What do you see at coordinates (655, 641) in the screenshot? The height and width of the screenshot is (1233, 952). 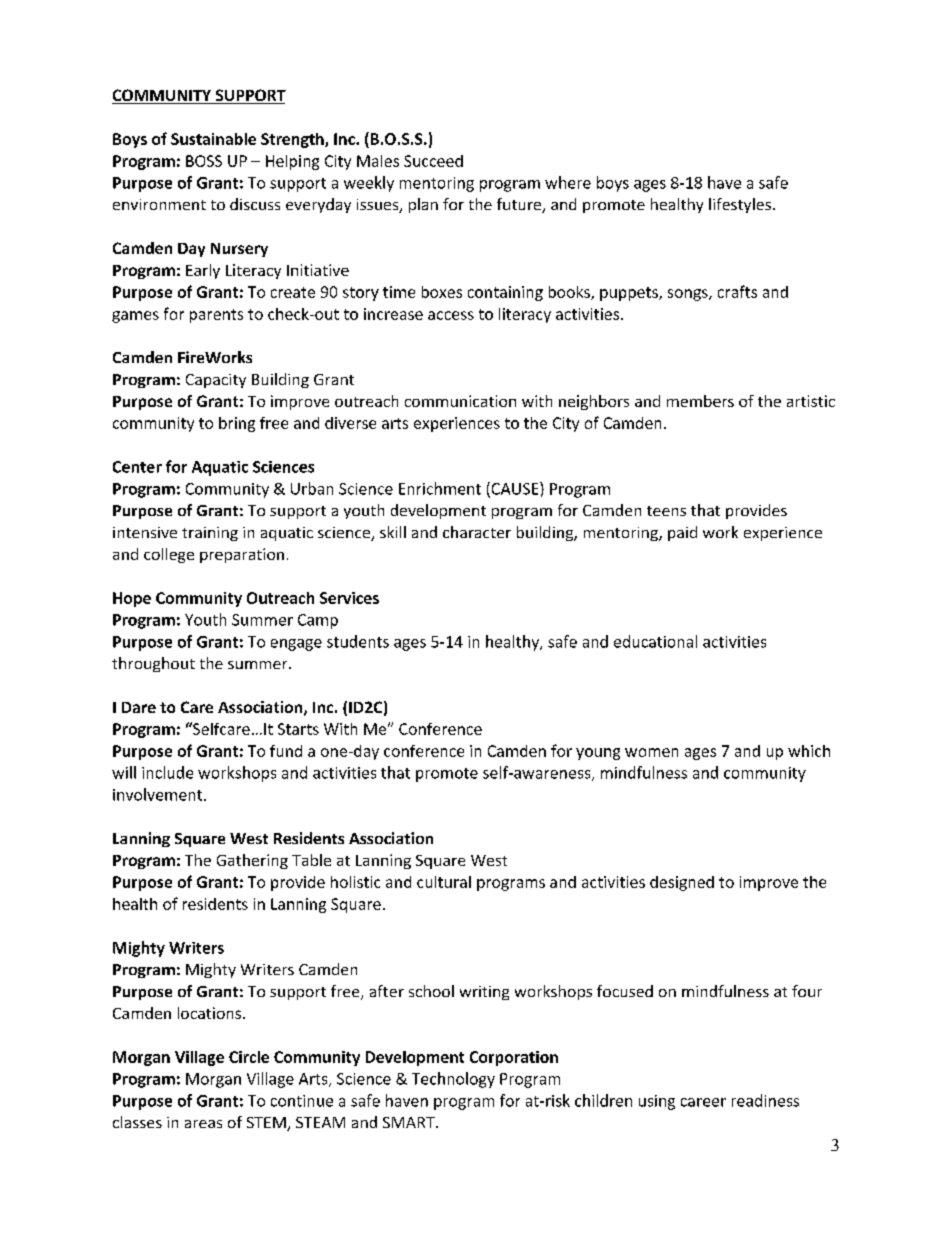 I see `educational` at bounding box center [655, 641].
